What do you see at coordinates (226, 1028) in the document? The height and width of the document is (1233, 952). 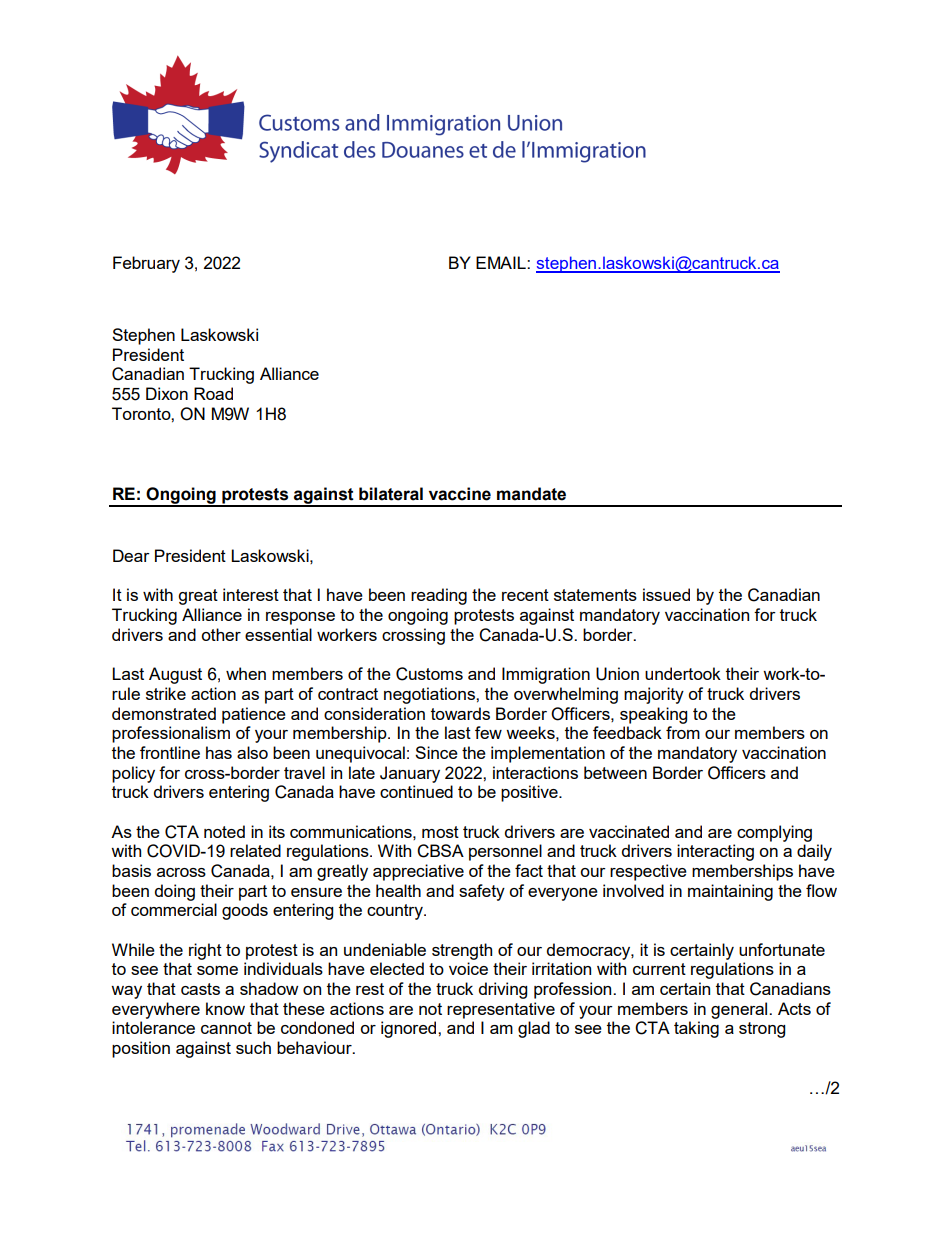 I see `cannot` at bounding box center [226, 1028].
